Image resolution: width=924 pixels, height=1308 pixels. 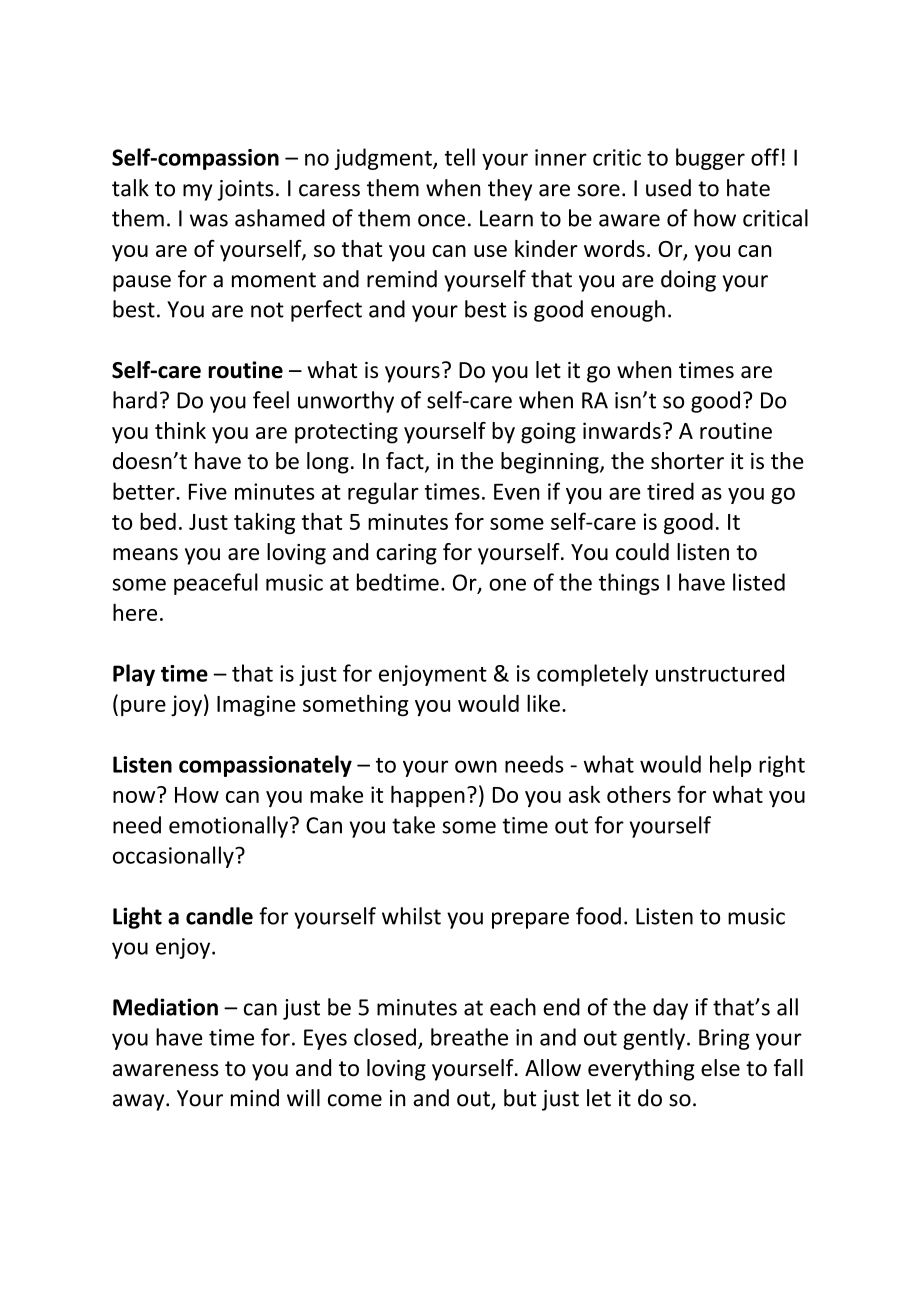 I want to click on hate, so click(x=748, y=188).
